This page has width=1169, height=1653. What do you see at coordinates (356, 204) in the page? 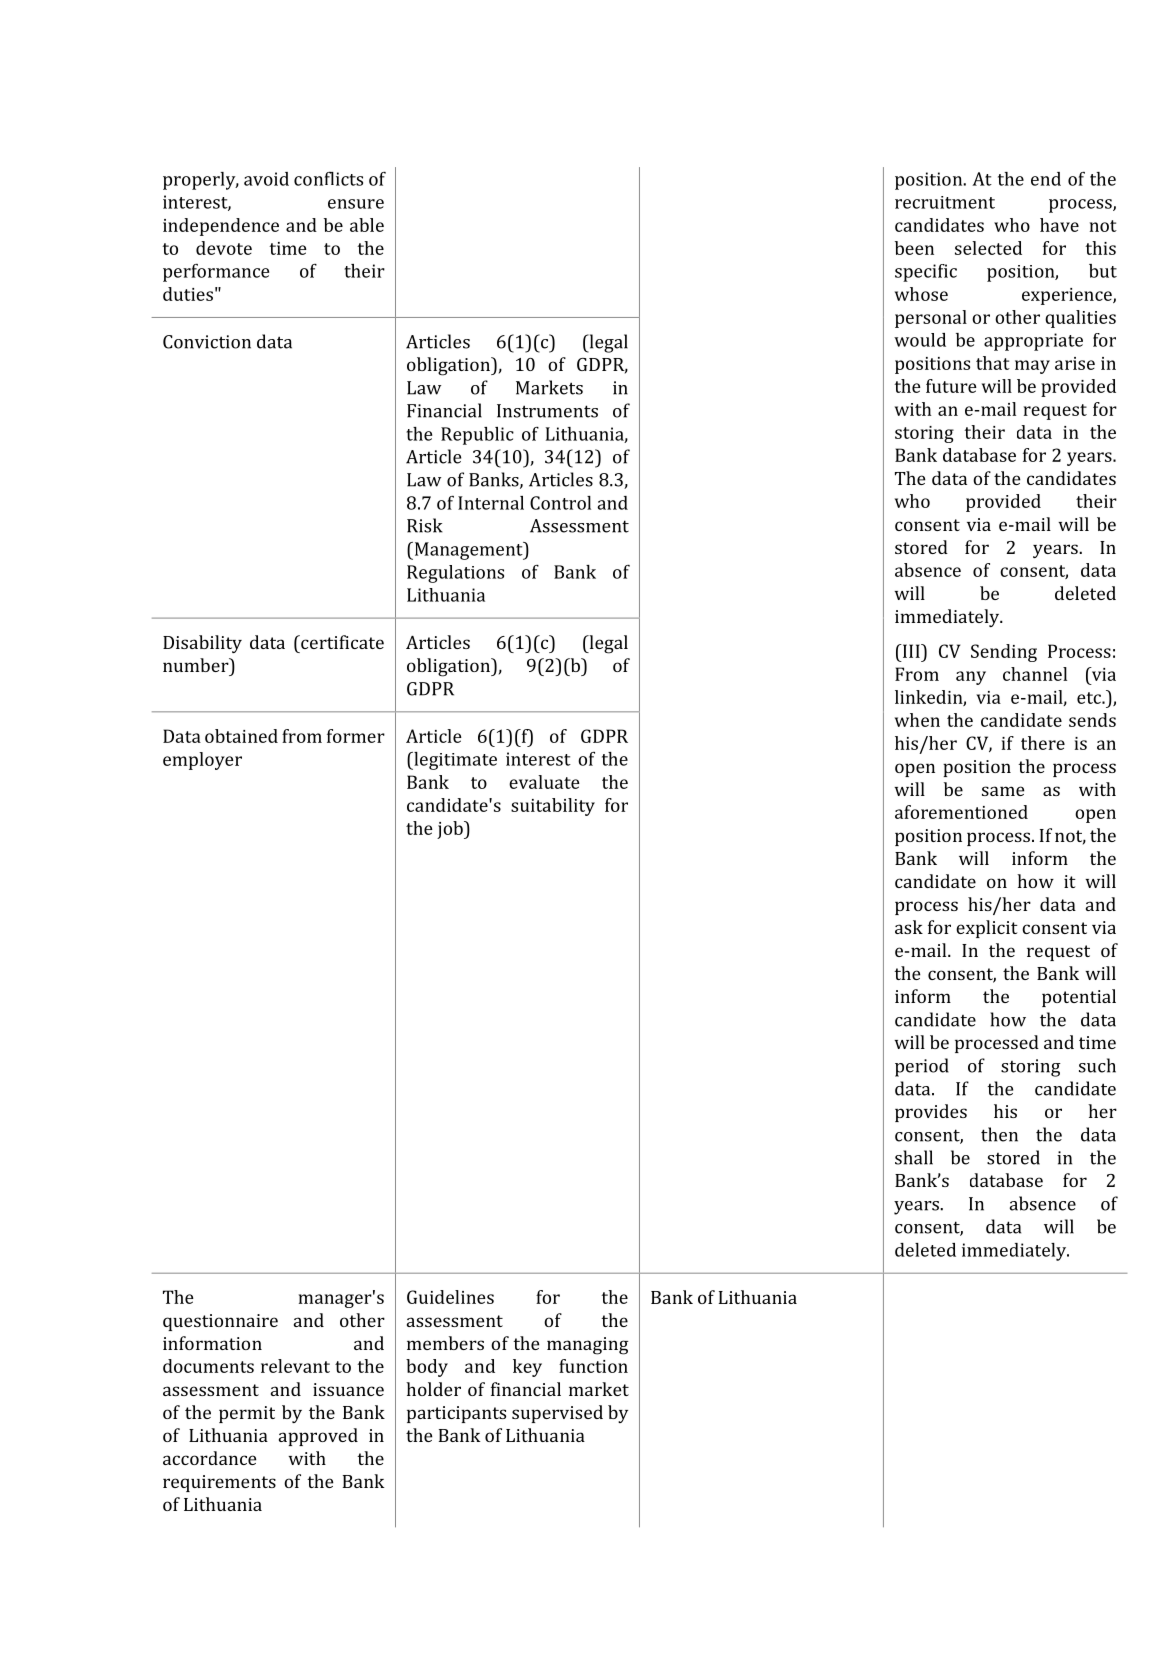
I see `ensure` at bounding box center [356, 204].
